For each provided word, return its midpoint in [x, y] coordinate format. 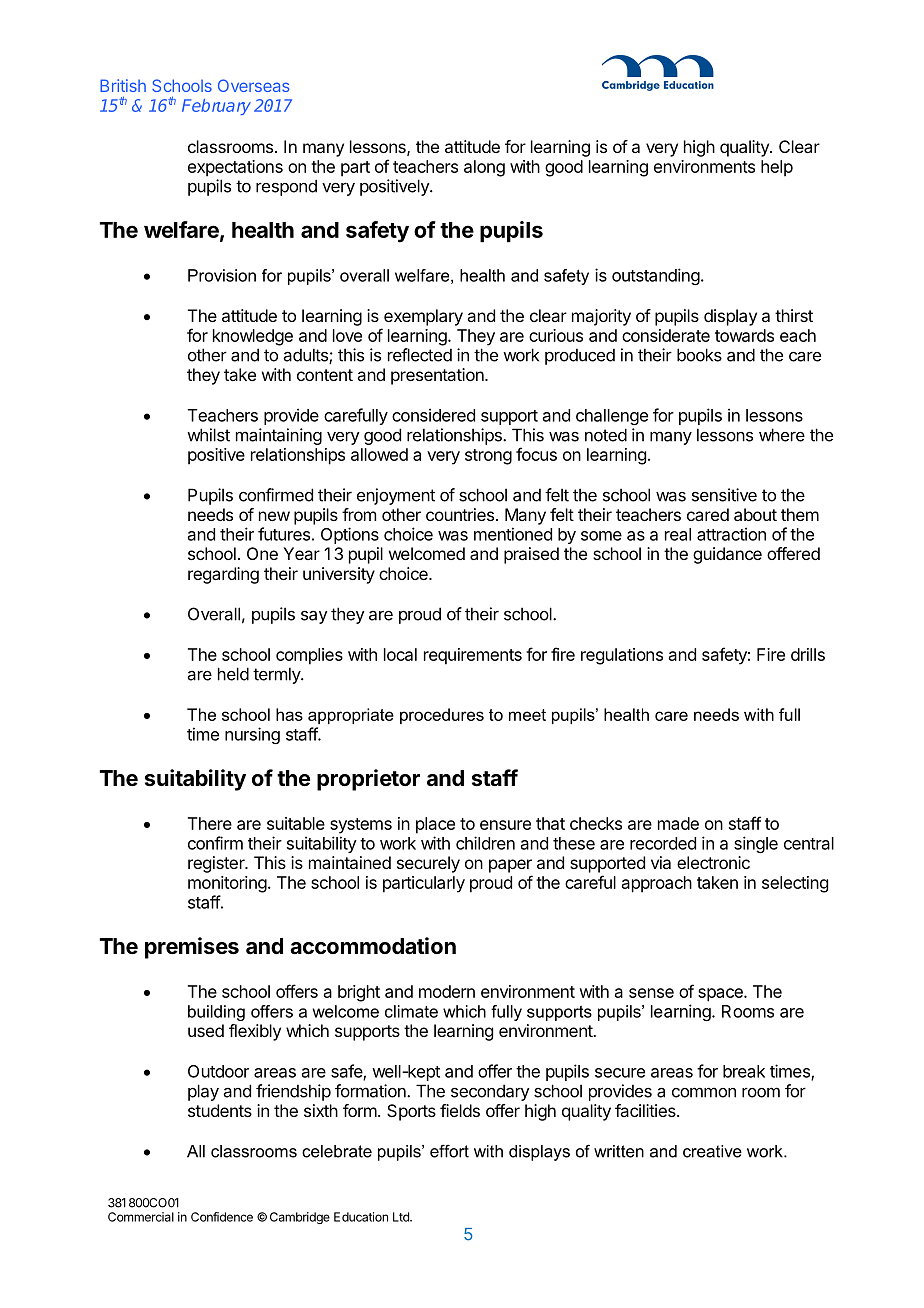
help [777, 168]
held [233, 674]
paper [510, 866]
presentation [438, 376]
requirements [473, 656]
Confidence [222, 1217]
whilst [208, 435]
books [699, 355]
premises [192, 948]
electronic [713, 862]
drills [808, 654]
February [216, 107]
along [484, 168]
